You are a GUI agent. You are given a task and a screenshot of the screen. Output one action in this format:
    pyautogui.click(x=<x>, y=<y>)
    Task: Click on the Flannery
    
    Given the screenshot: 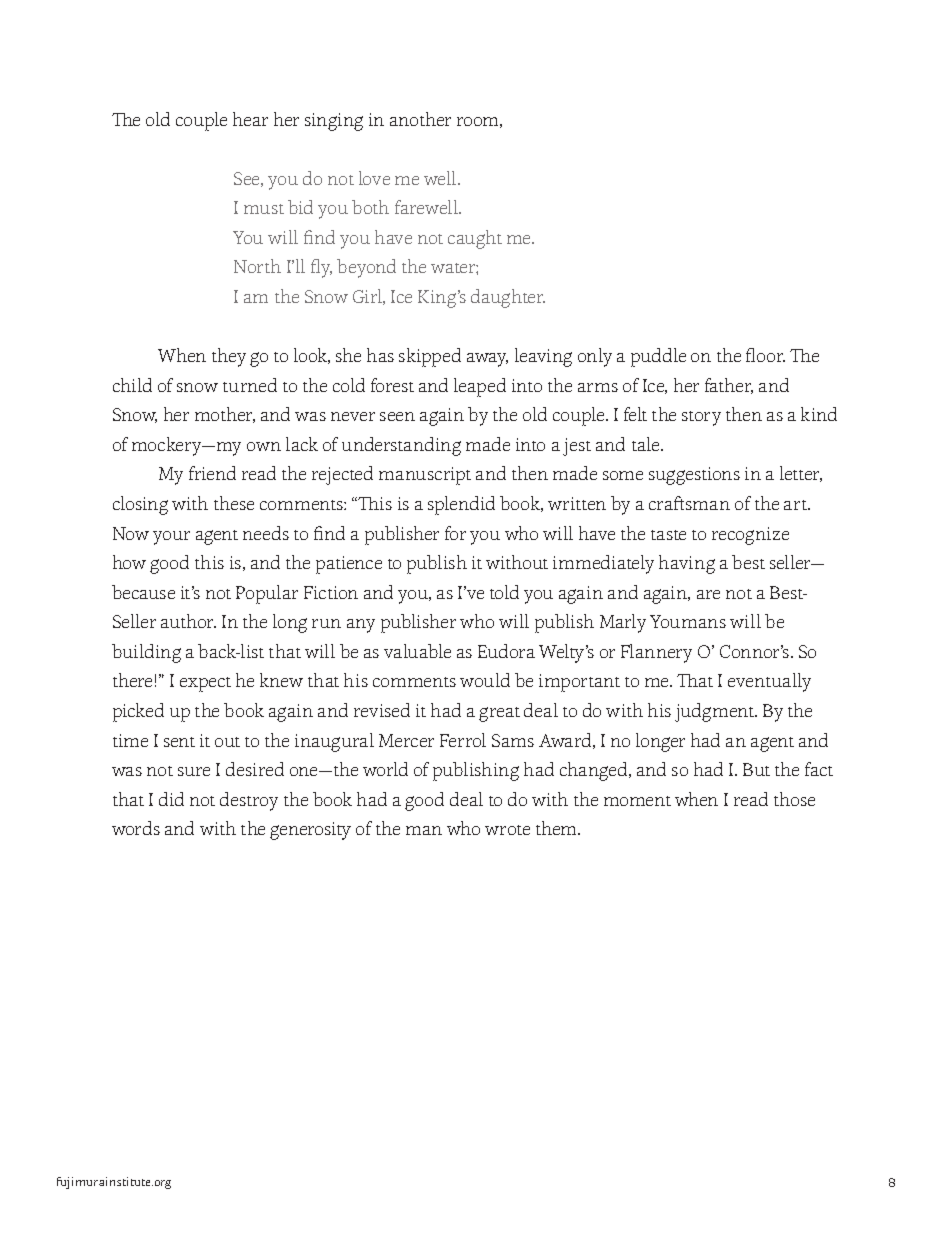 What is the action you would take?
    pyautogui.click(x=656, y=653)
